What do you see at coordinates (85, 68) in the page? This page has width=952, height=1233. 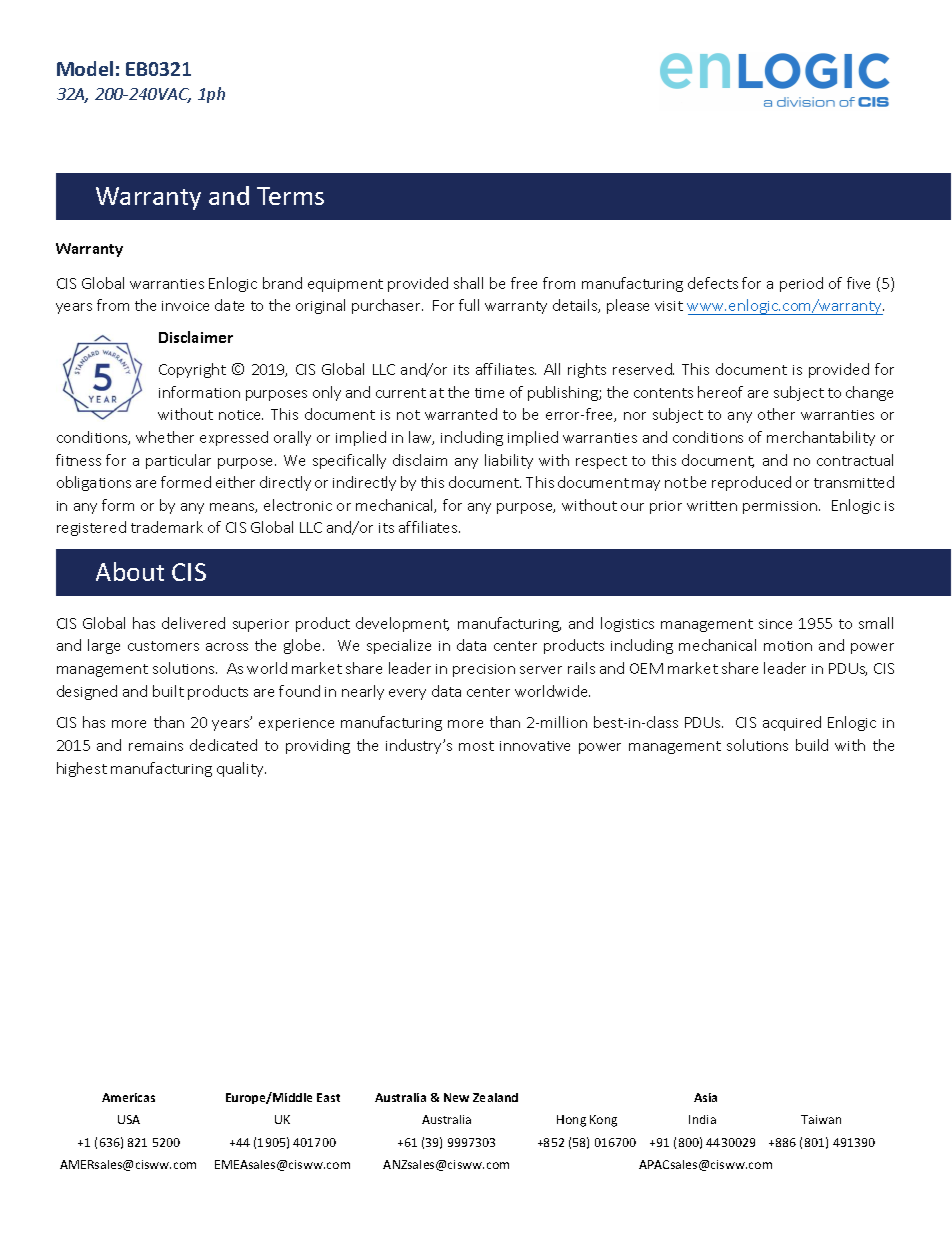 I see `Model` at bounding box center [85, 68].
